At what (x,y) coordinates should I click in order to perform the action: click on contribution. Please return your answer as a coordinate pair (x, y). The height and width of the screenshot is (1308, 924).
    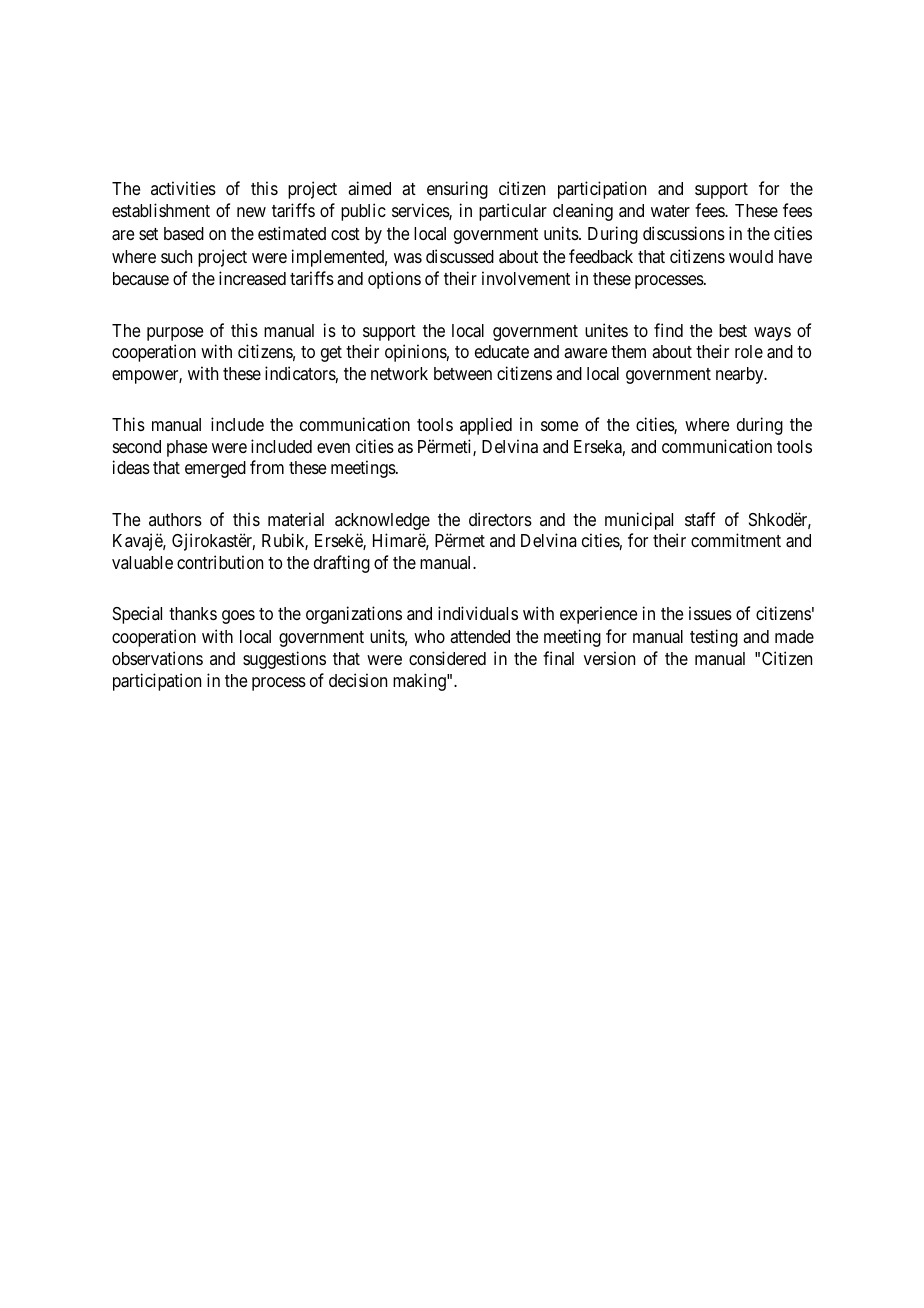
    Looking at the image, I should click on (220, 562).
